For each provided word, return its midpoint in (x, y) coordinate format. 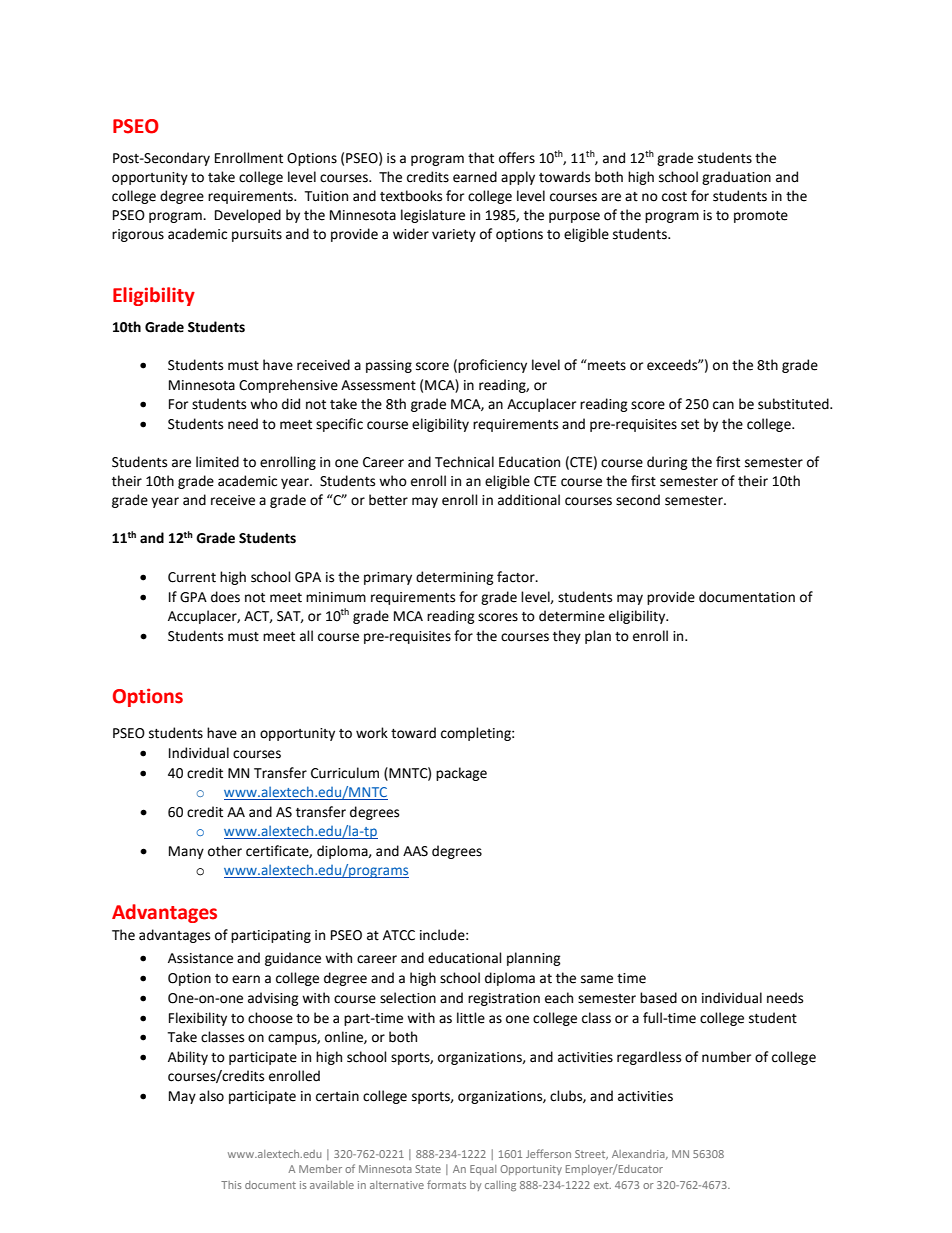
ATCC (399, 935)
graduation (736, 178)
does (225, 597)
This (231, 1185)
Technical (464, 462)
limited (217, 462)
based (658, 998)
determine (572, 616)
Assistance (200, 958)
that (481, 158)
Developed (248, 216)
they (567, 637)
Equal (483, 1170)
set (690, 425)
